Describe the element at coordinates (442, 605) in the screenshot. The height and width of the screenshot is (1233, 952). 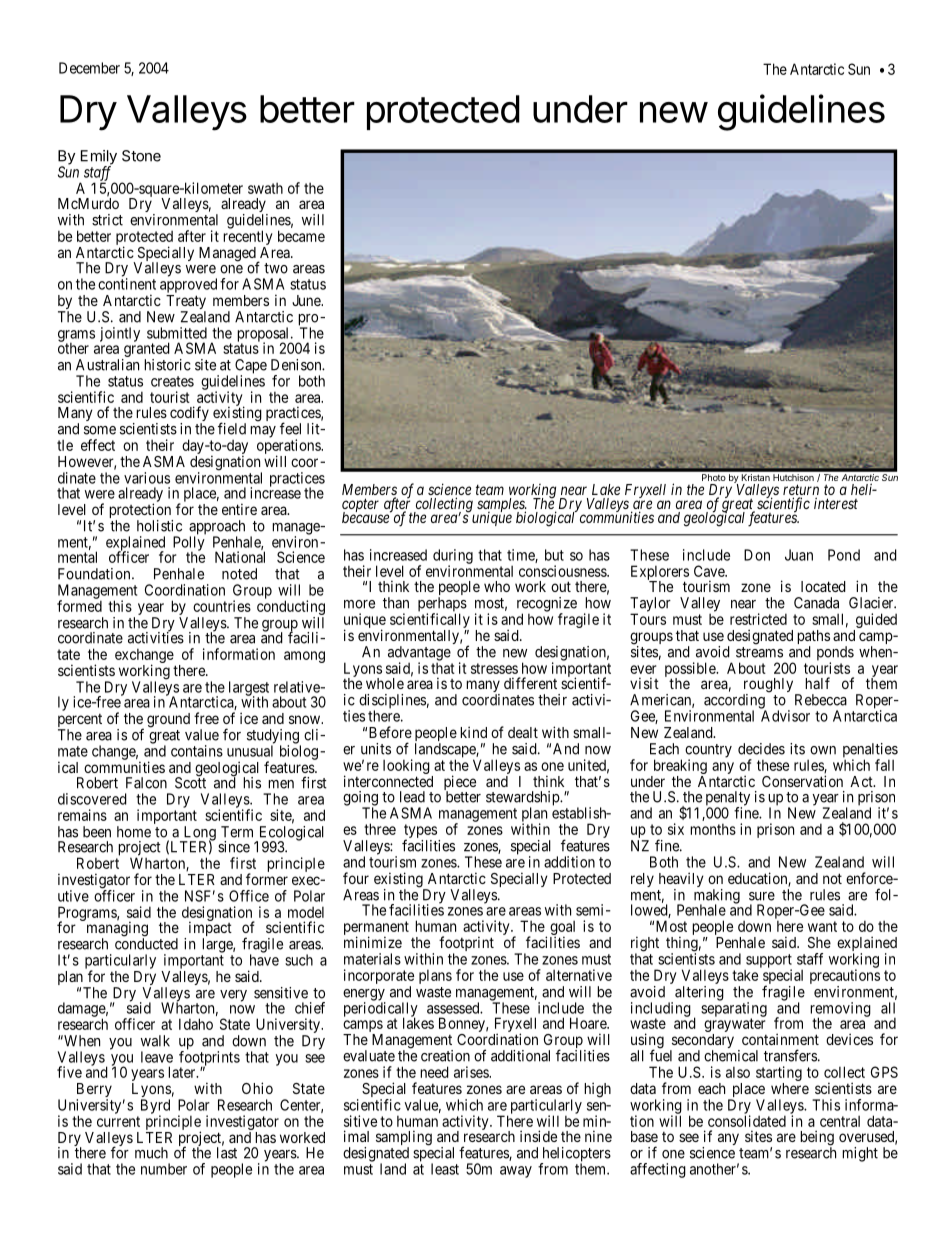
I see `perhaps` at that location.
